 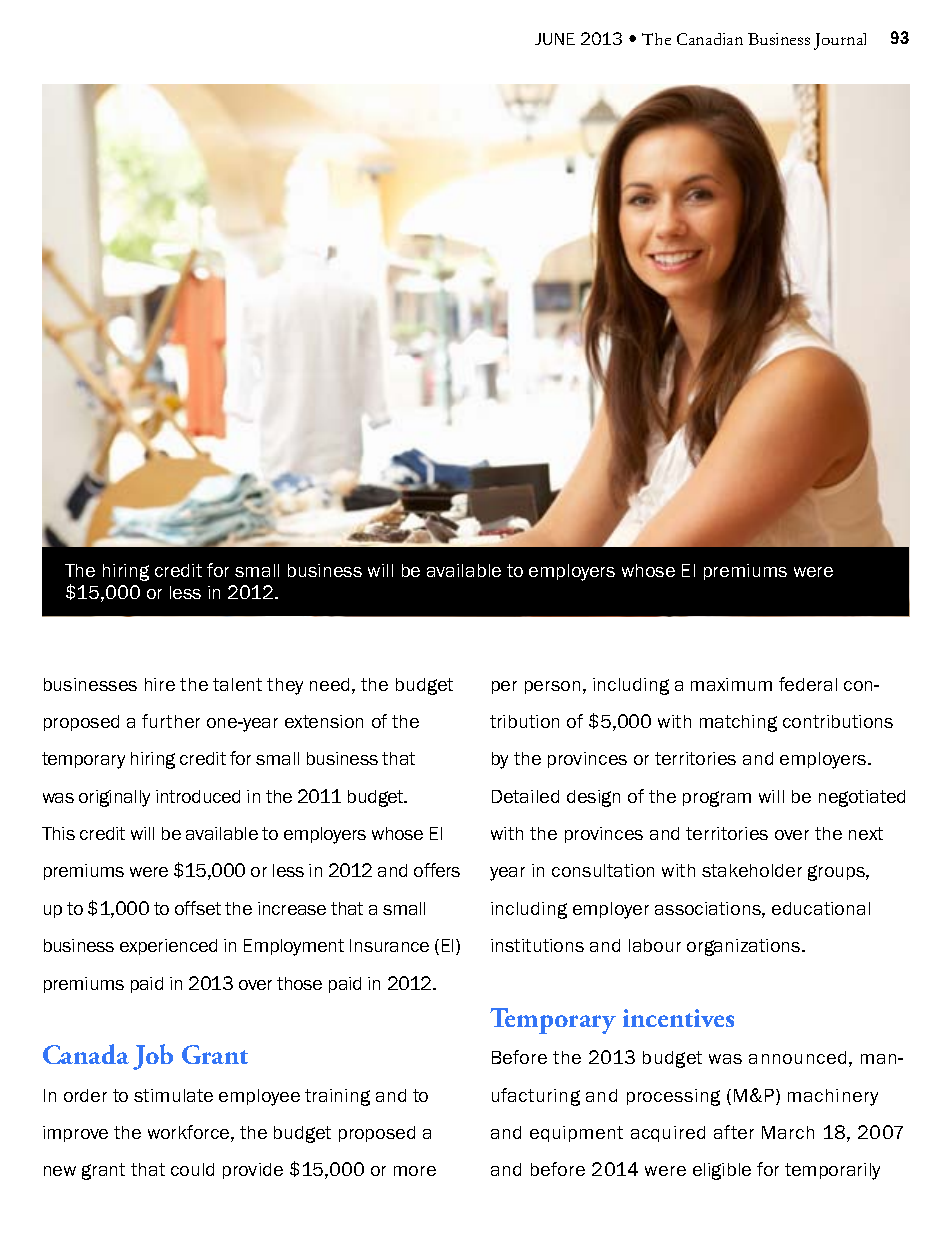 What do you see at coordinates (192, 1169) in the image?
I see `could` at bounding box center [192, 1169].
